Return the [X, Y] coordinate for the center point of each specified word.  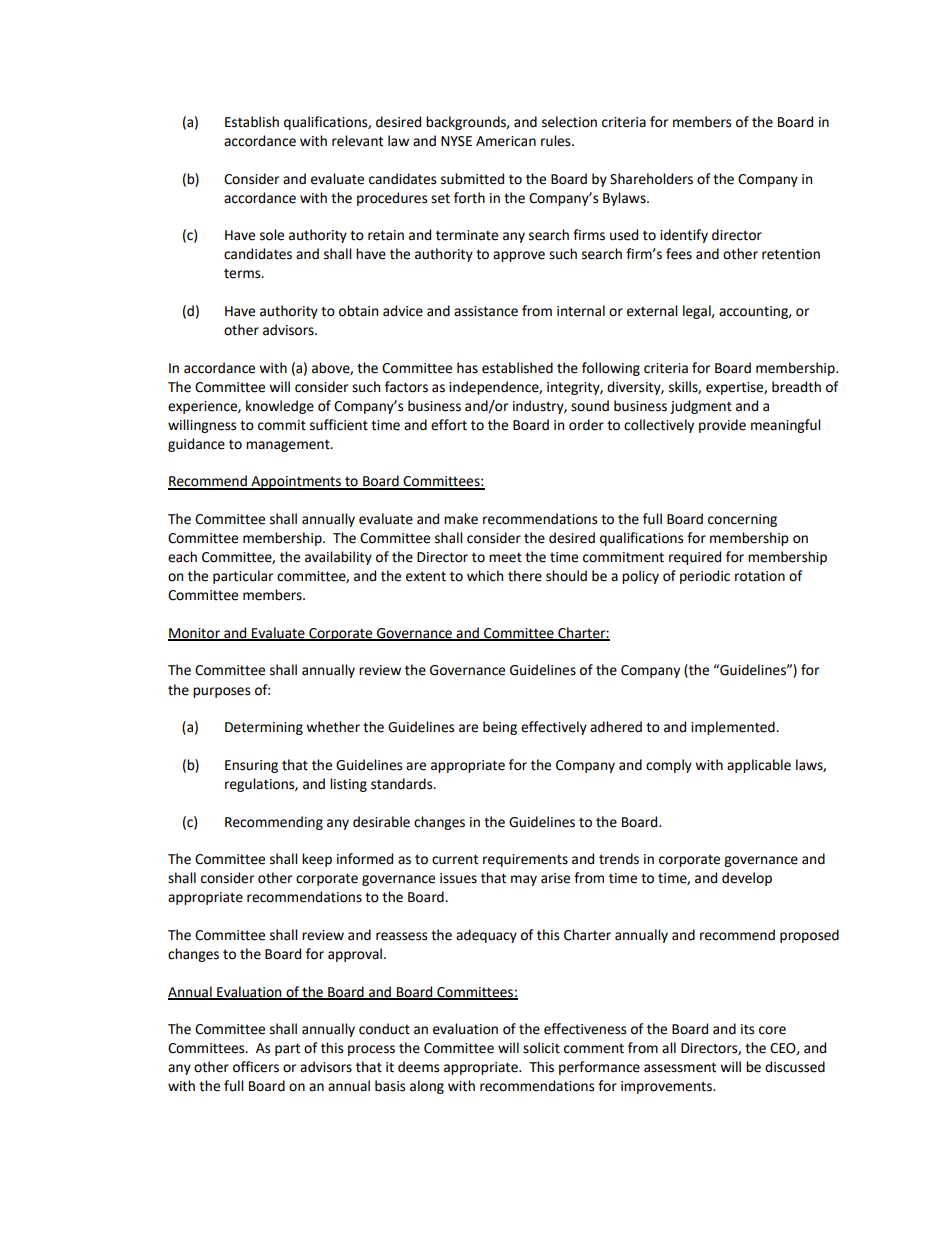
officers [256, 1067]
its [747, 1029]
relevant [357, 141]
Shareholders [651, 179]
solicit [541, 1048]
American [506, 141]
